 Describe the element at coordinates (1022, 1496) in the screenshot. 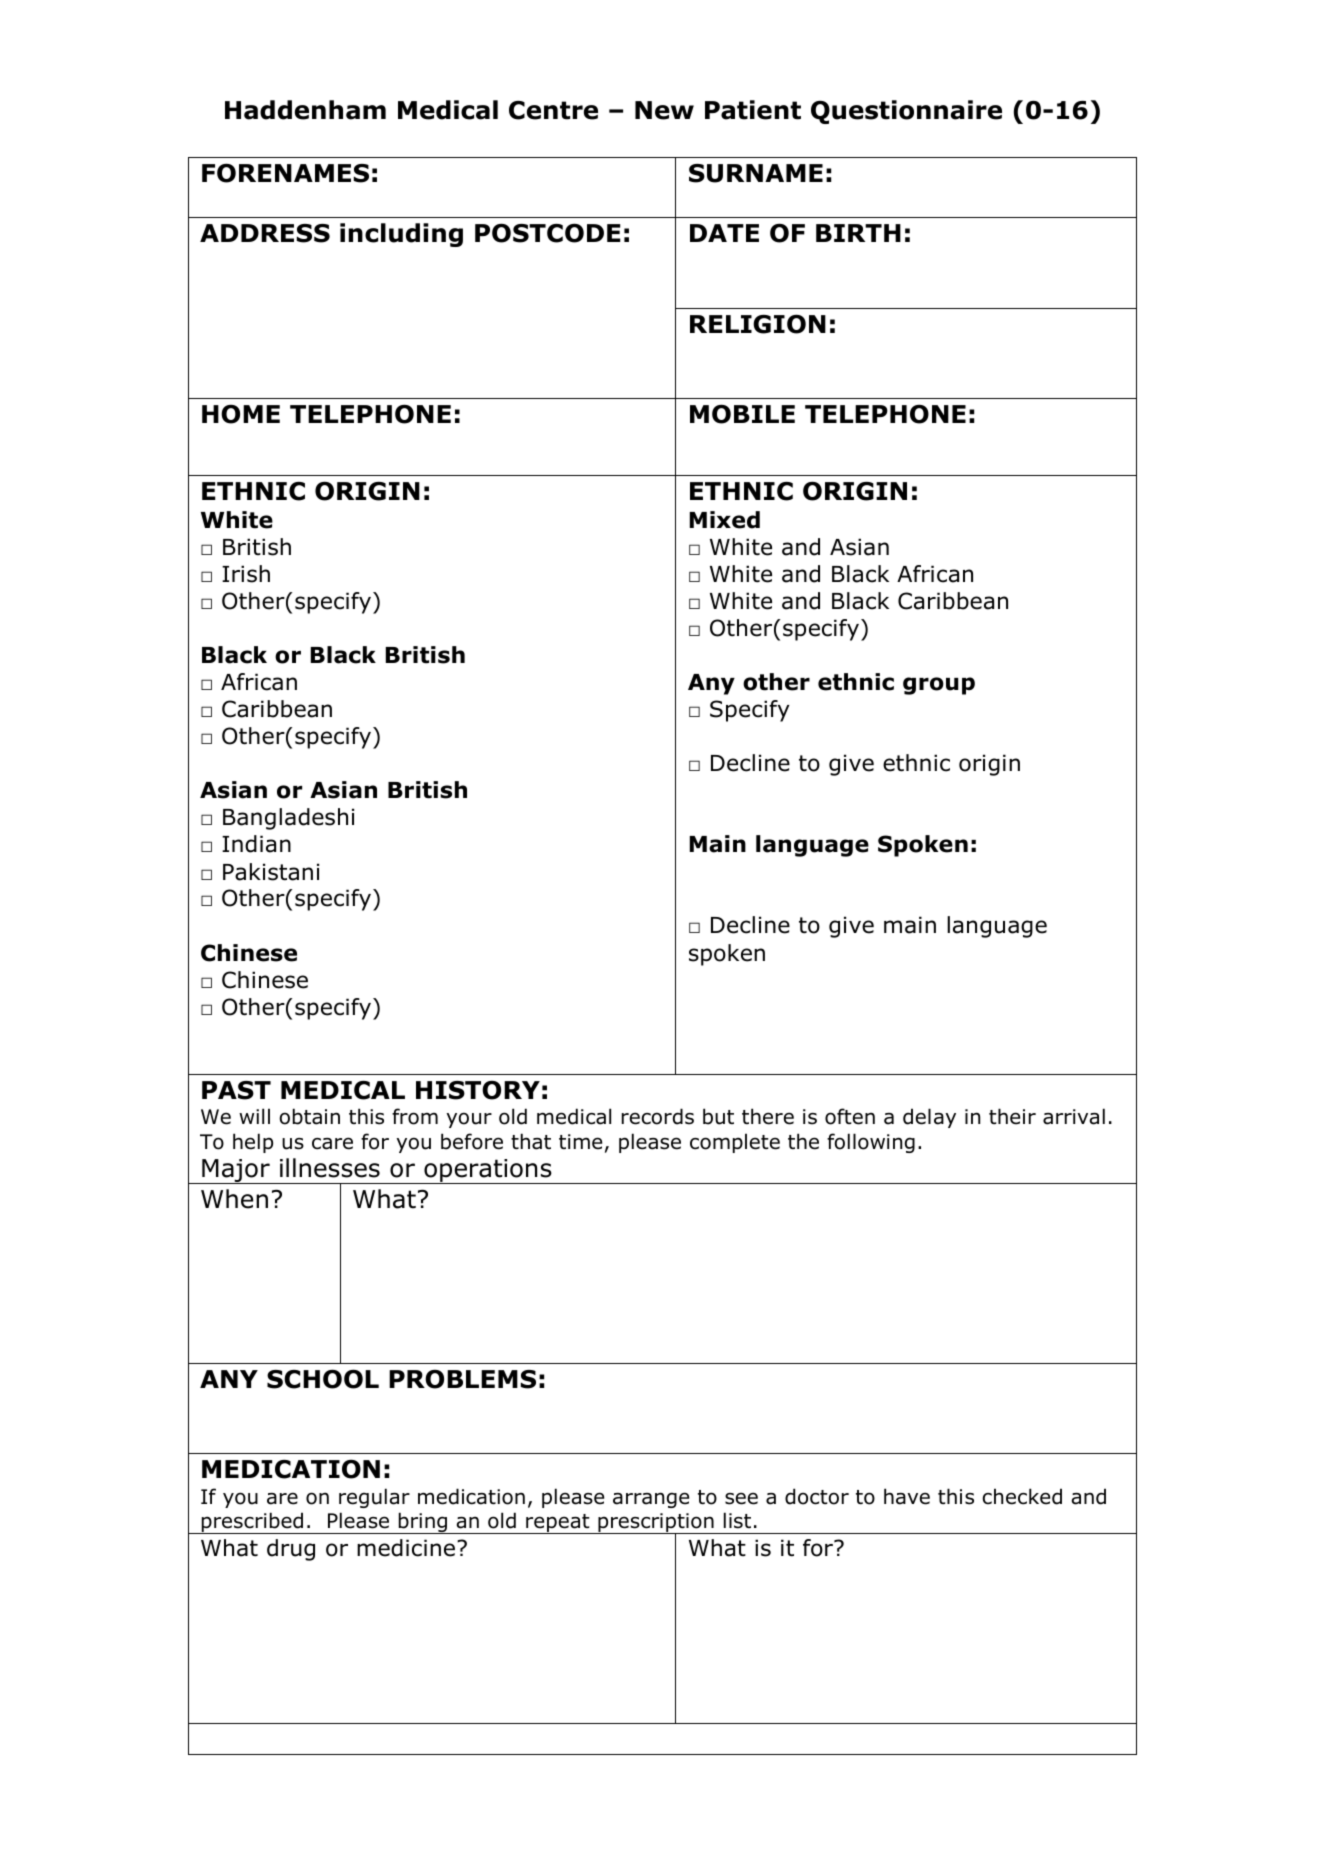

I see `checked` at that location.
